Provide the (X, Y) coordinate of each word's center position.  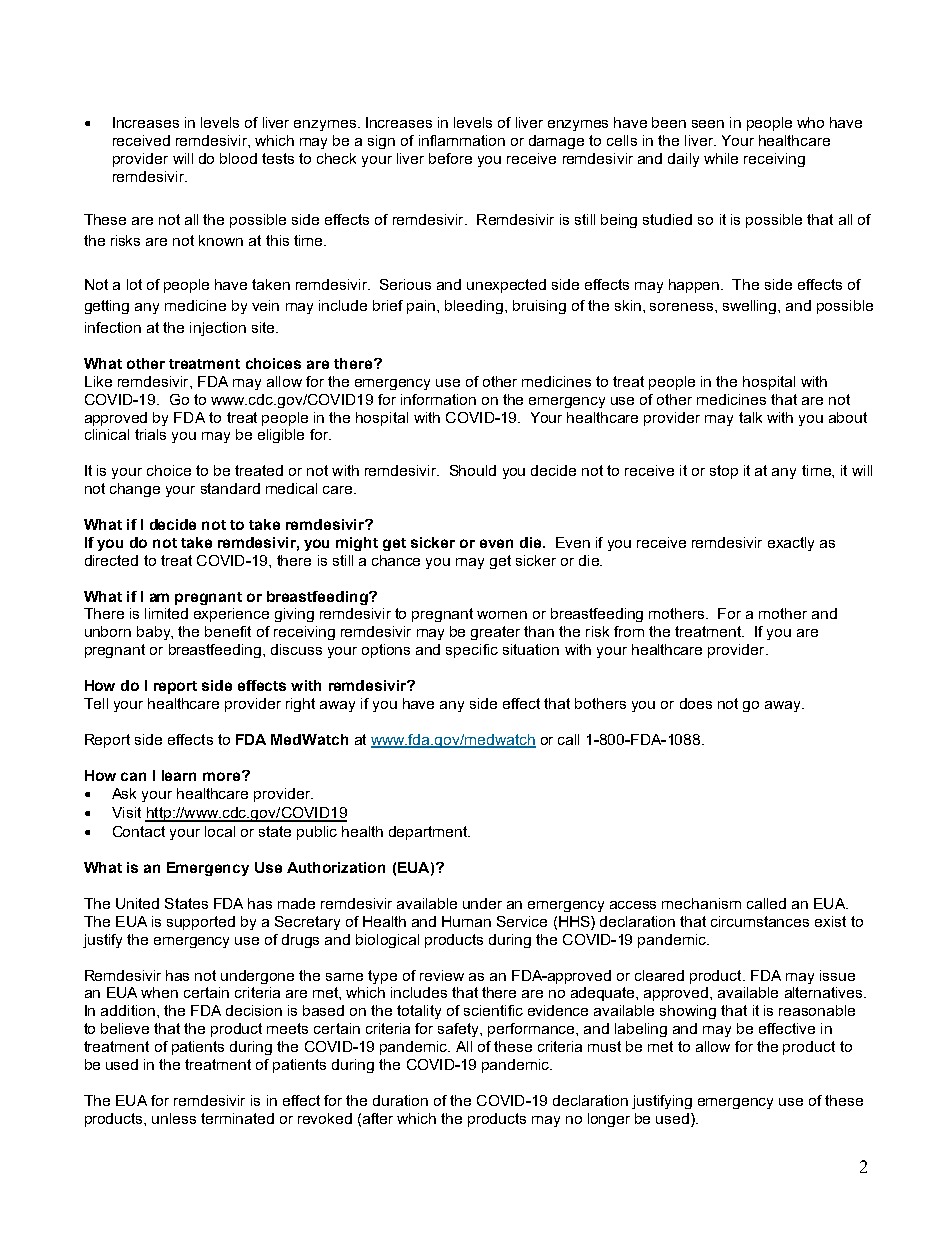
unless (174, 1118)
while (721, 158)
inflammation (462, 140)
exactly (791, 544)
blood (238, 158)
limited (166, 613)
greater (495, 633)
